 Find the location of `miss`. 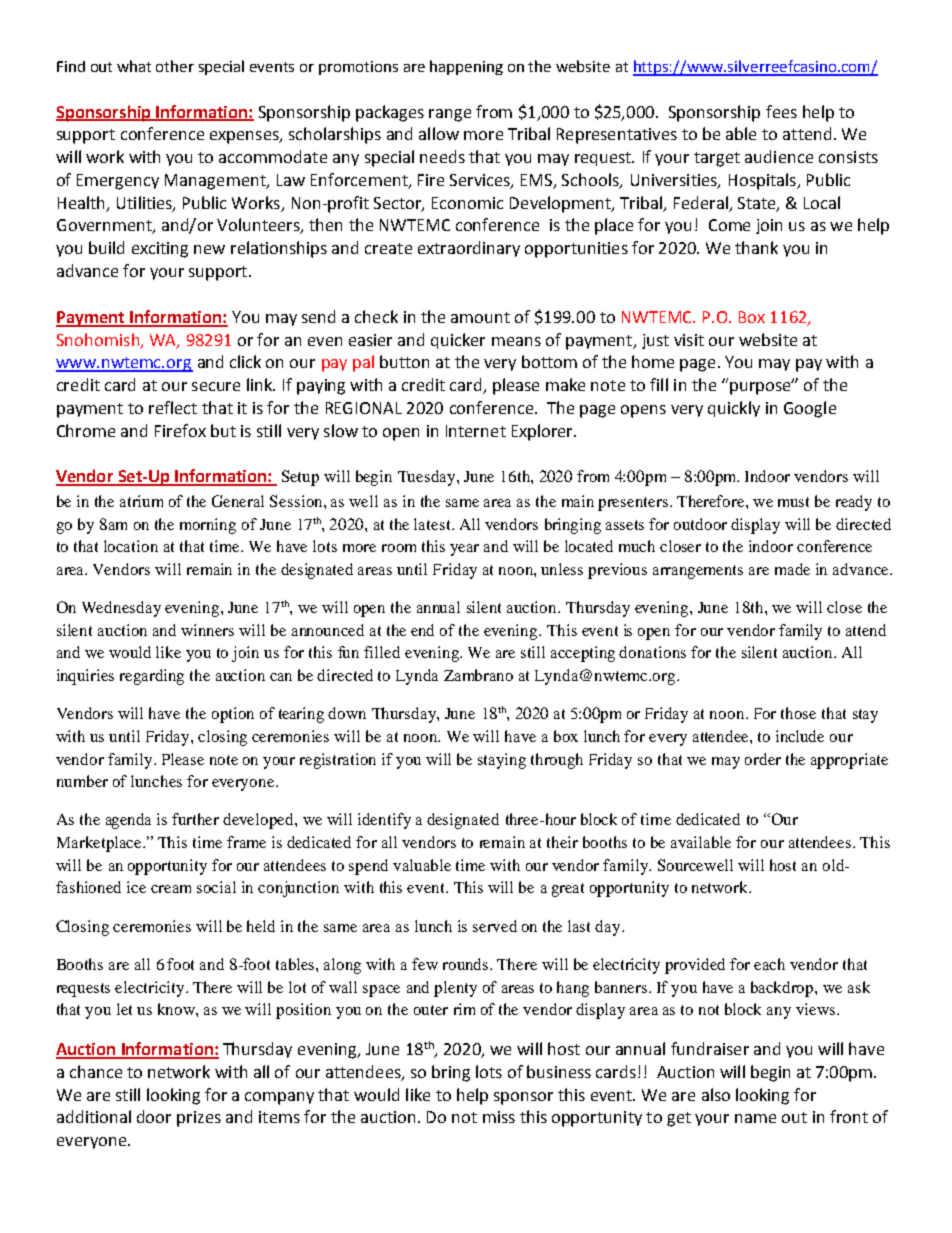

miss is located at coordinates (499, 1117).
